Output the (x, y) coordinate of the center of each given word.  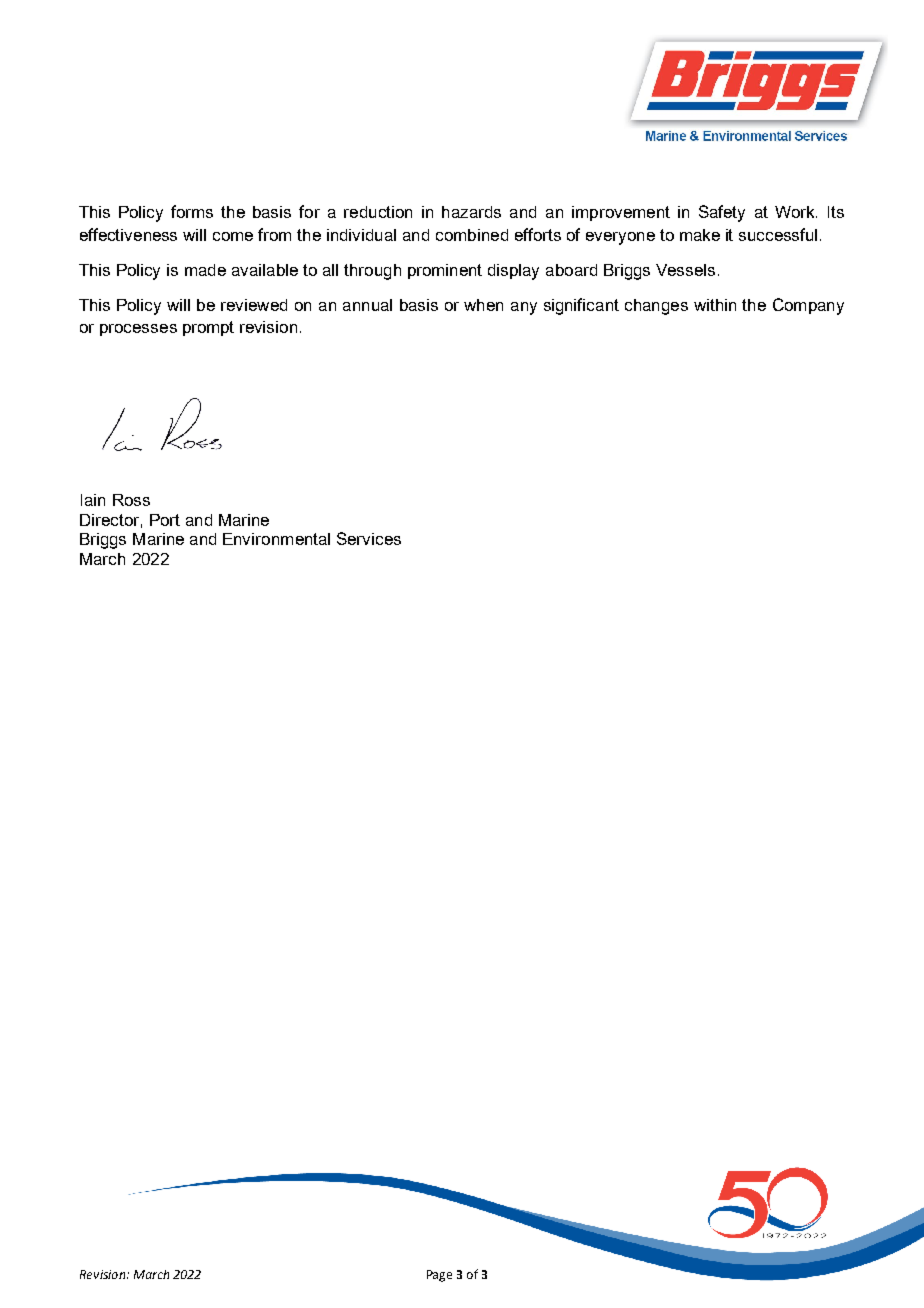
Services (369, 538)
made (205, 270)
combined (472, 235)
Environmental (276, 539)
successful (778, 234)
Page (439, 1276)
